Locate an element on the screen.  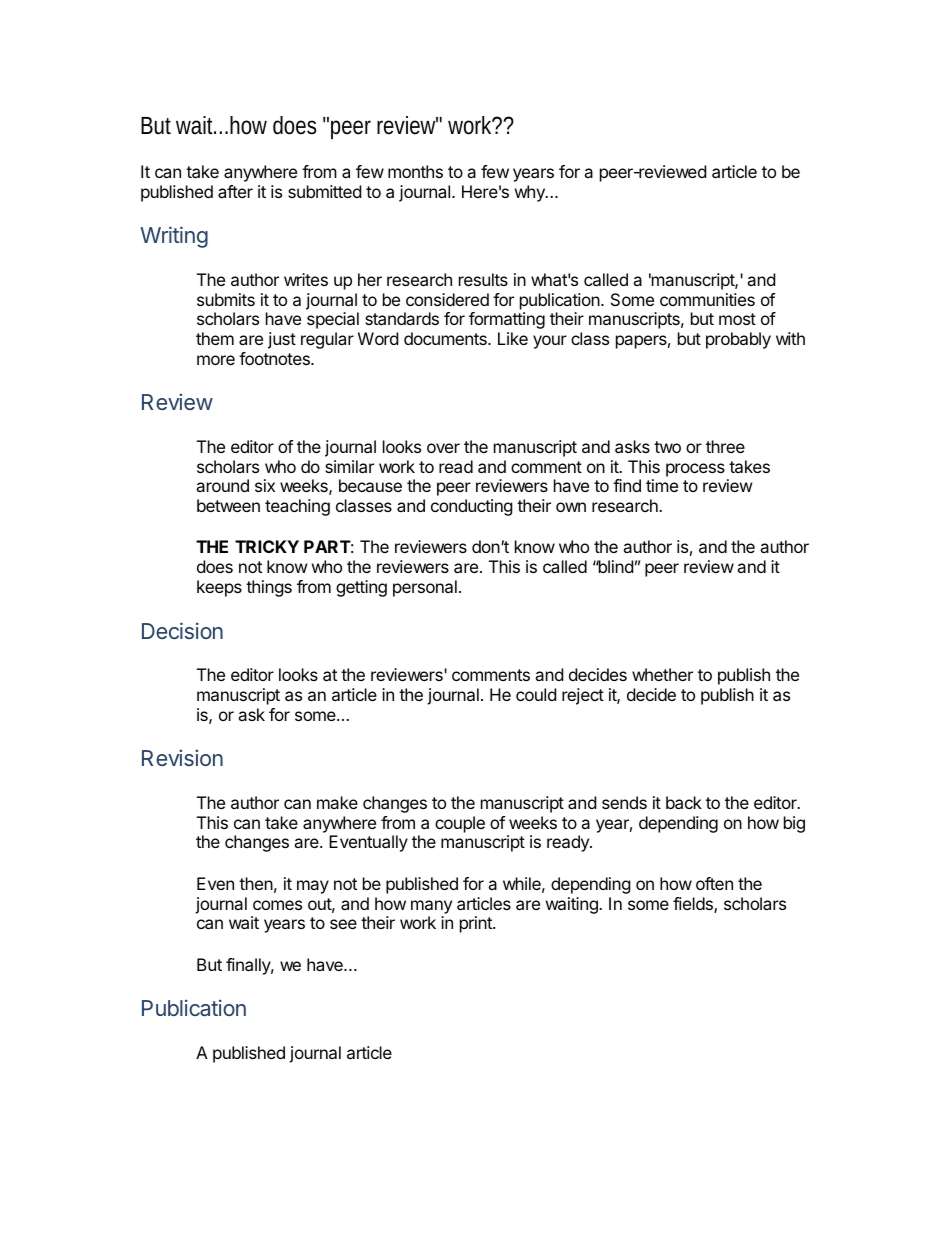
comes is located at coordinates (277, 905).
